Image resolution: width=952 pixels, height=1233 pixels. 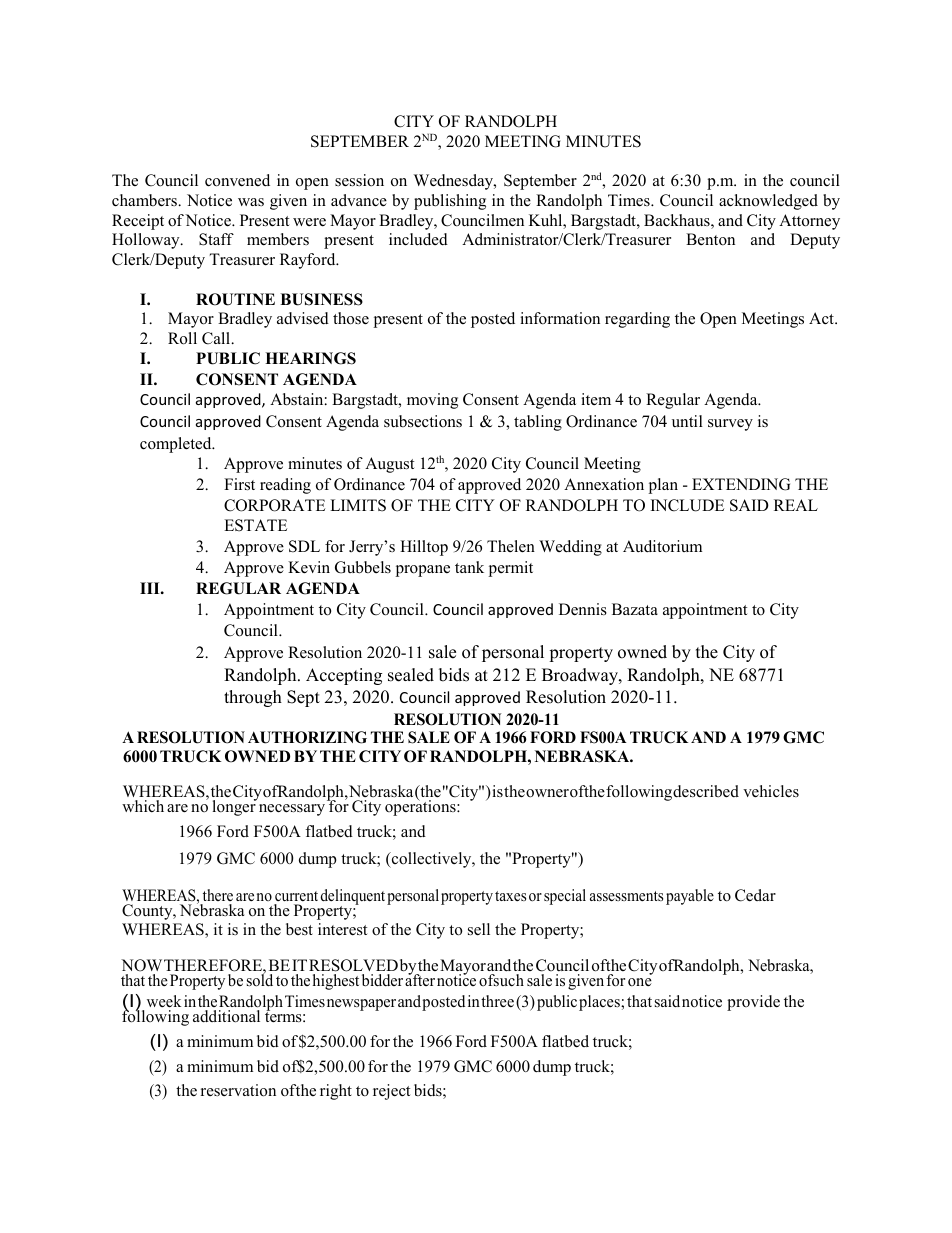 What do you see at coordinates (450, 202) in the page?
I see `publishing` at bounding box center [450, 202].
